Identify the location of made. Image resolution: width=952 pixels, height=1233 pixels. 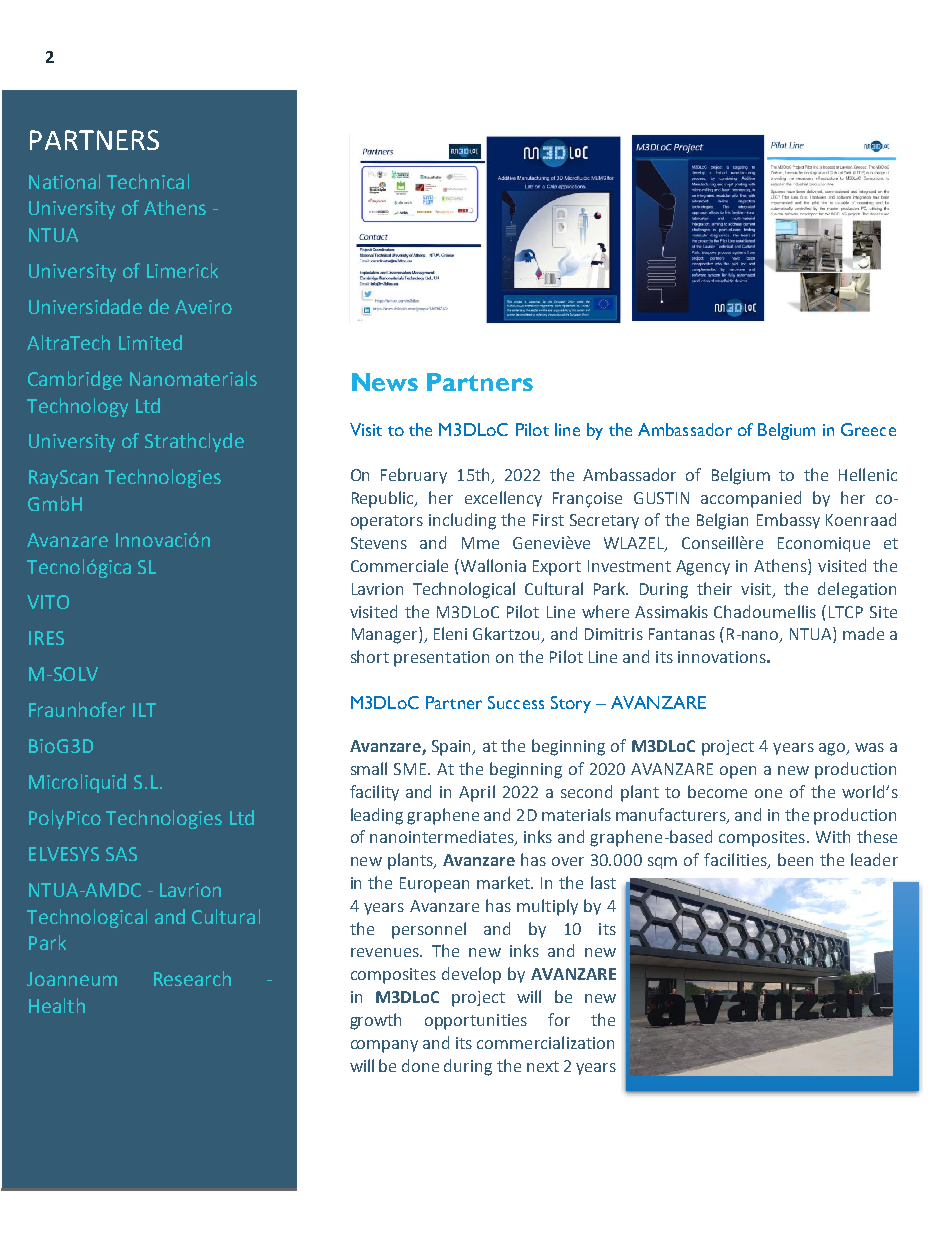
(863, 633).
